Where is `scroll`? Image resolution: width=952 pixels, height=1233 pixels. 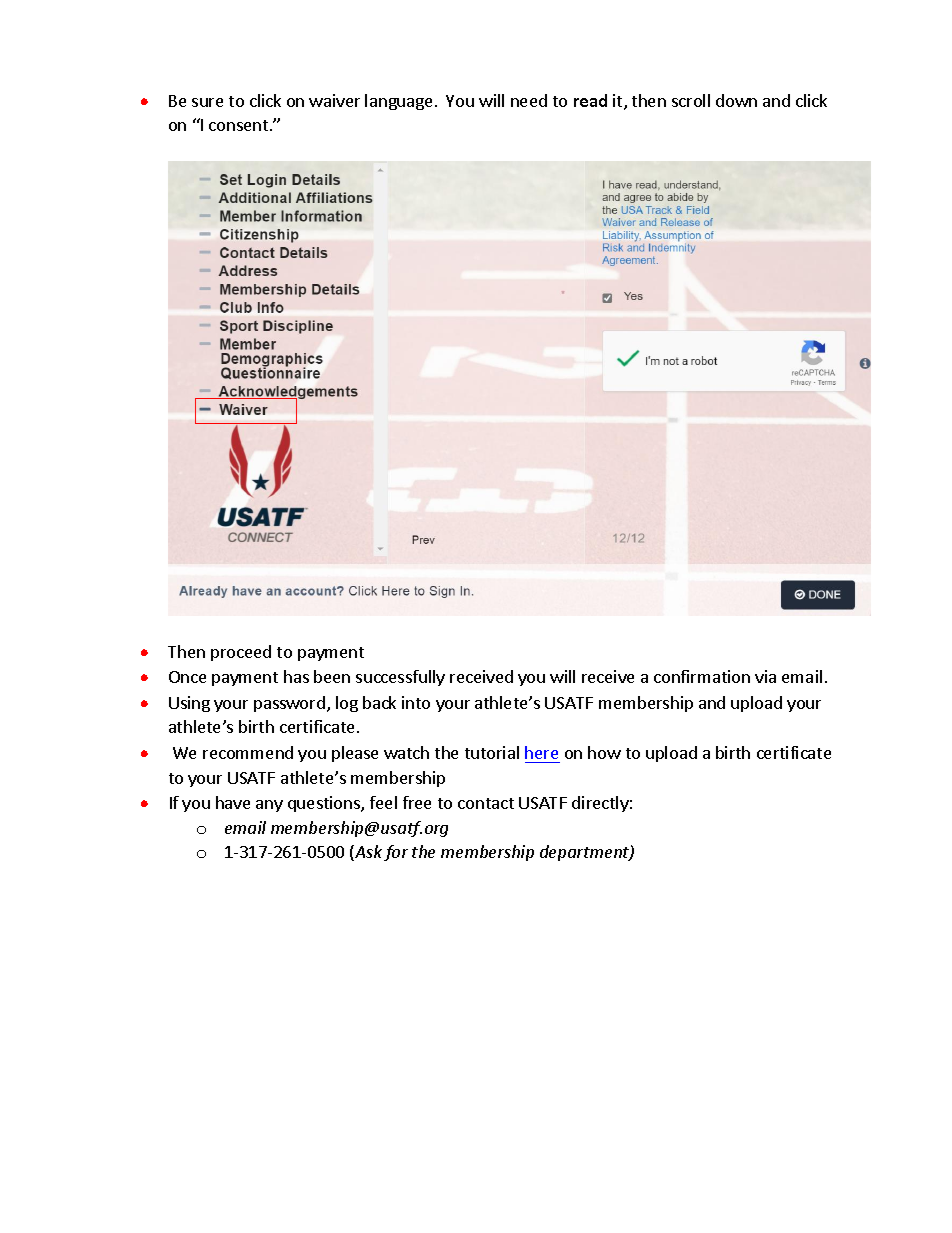 scroll is located at coordinates (691, 100).
